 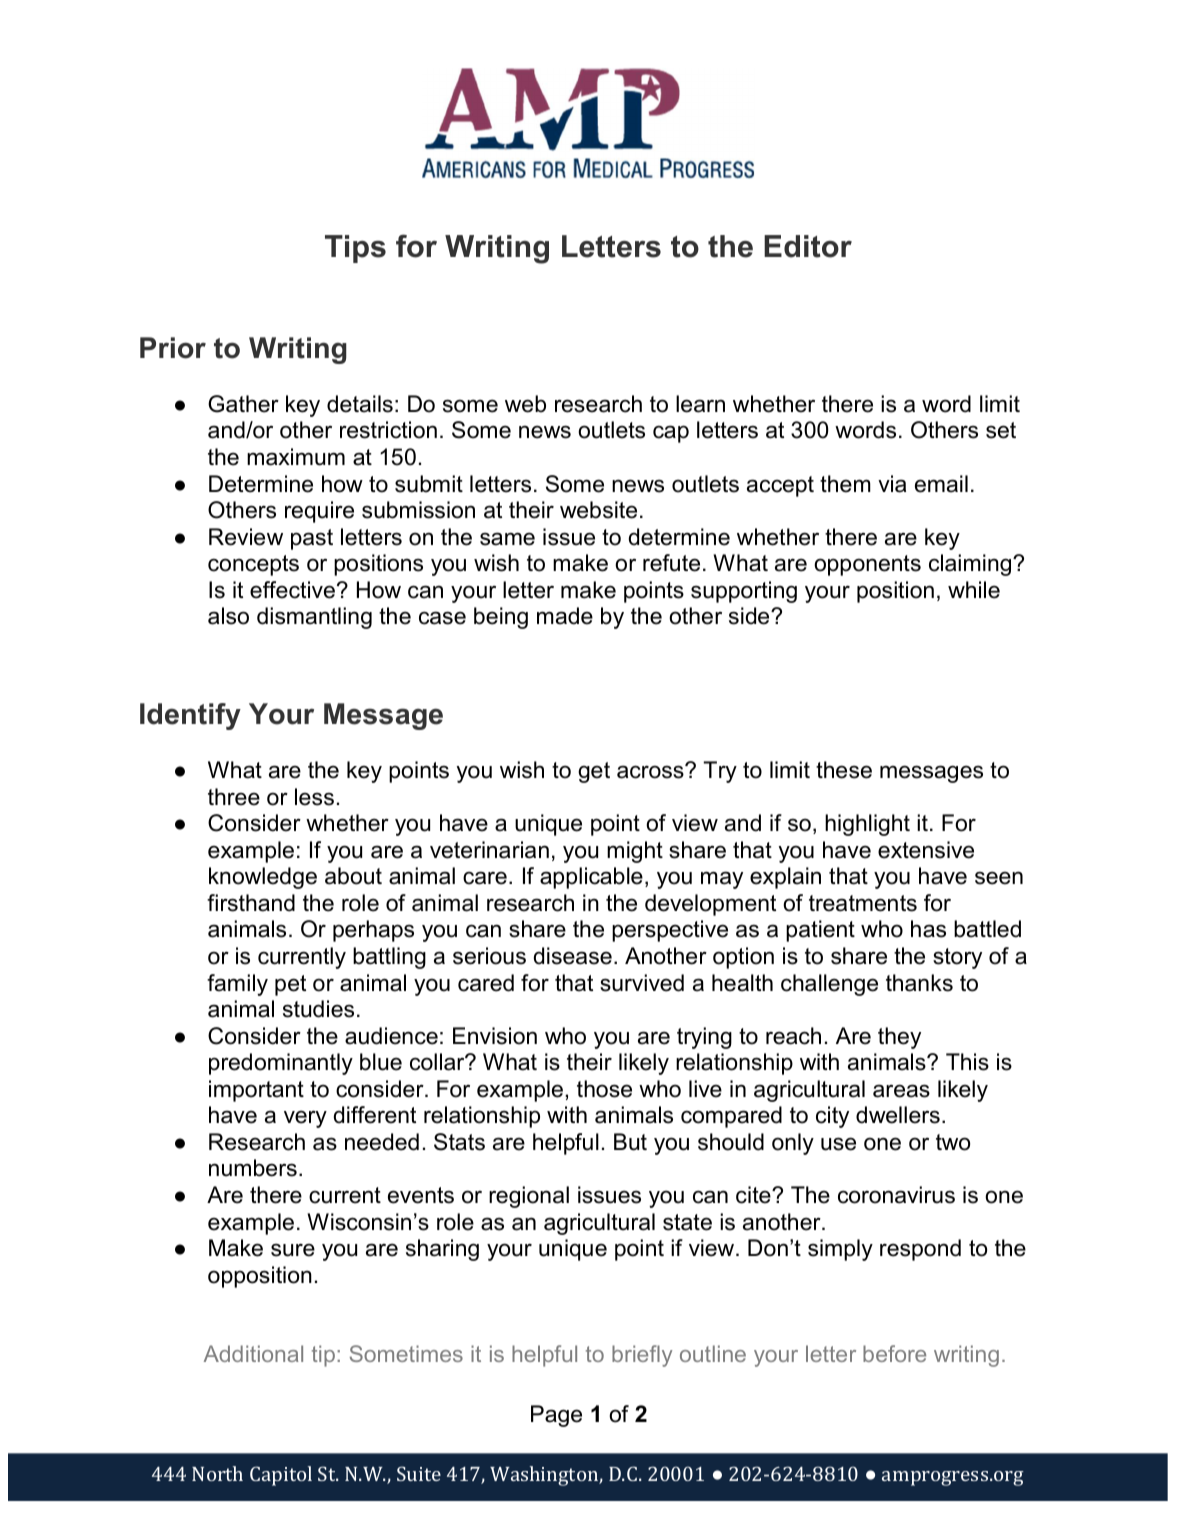 I want to click on Page, so click(x=556, y=1416).
